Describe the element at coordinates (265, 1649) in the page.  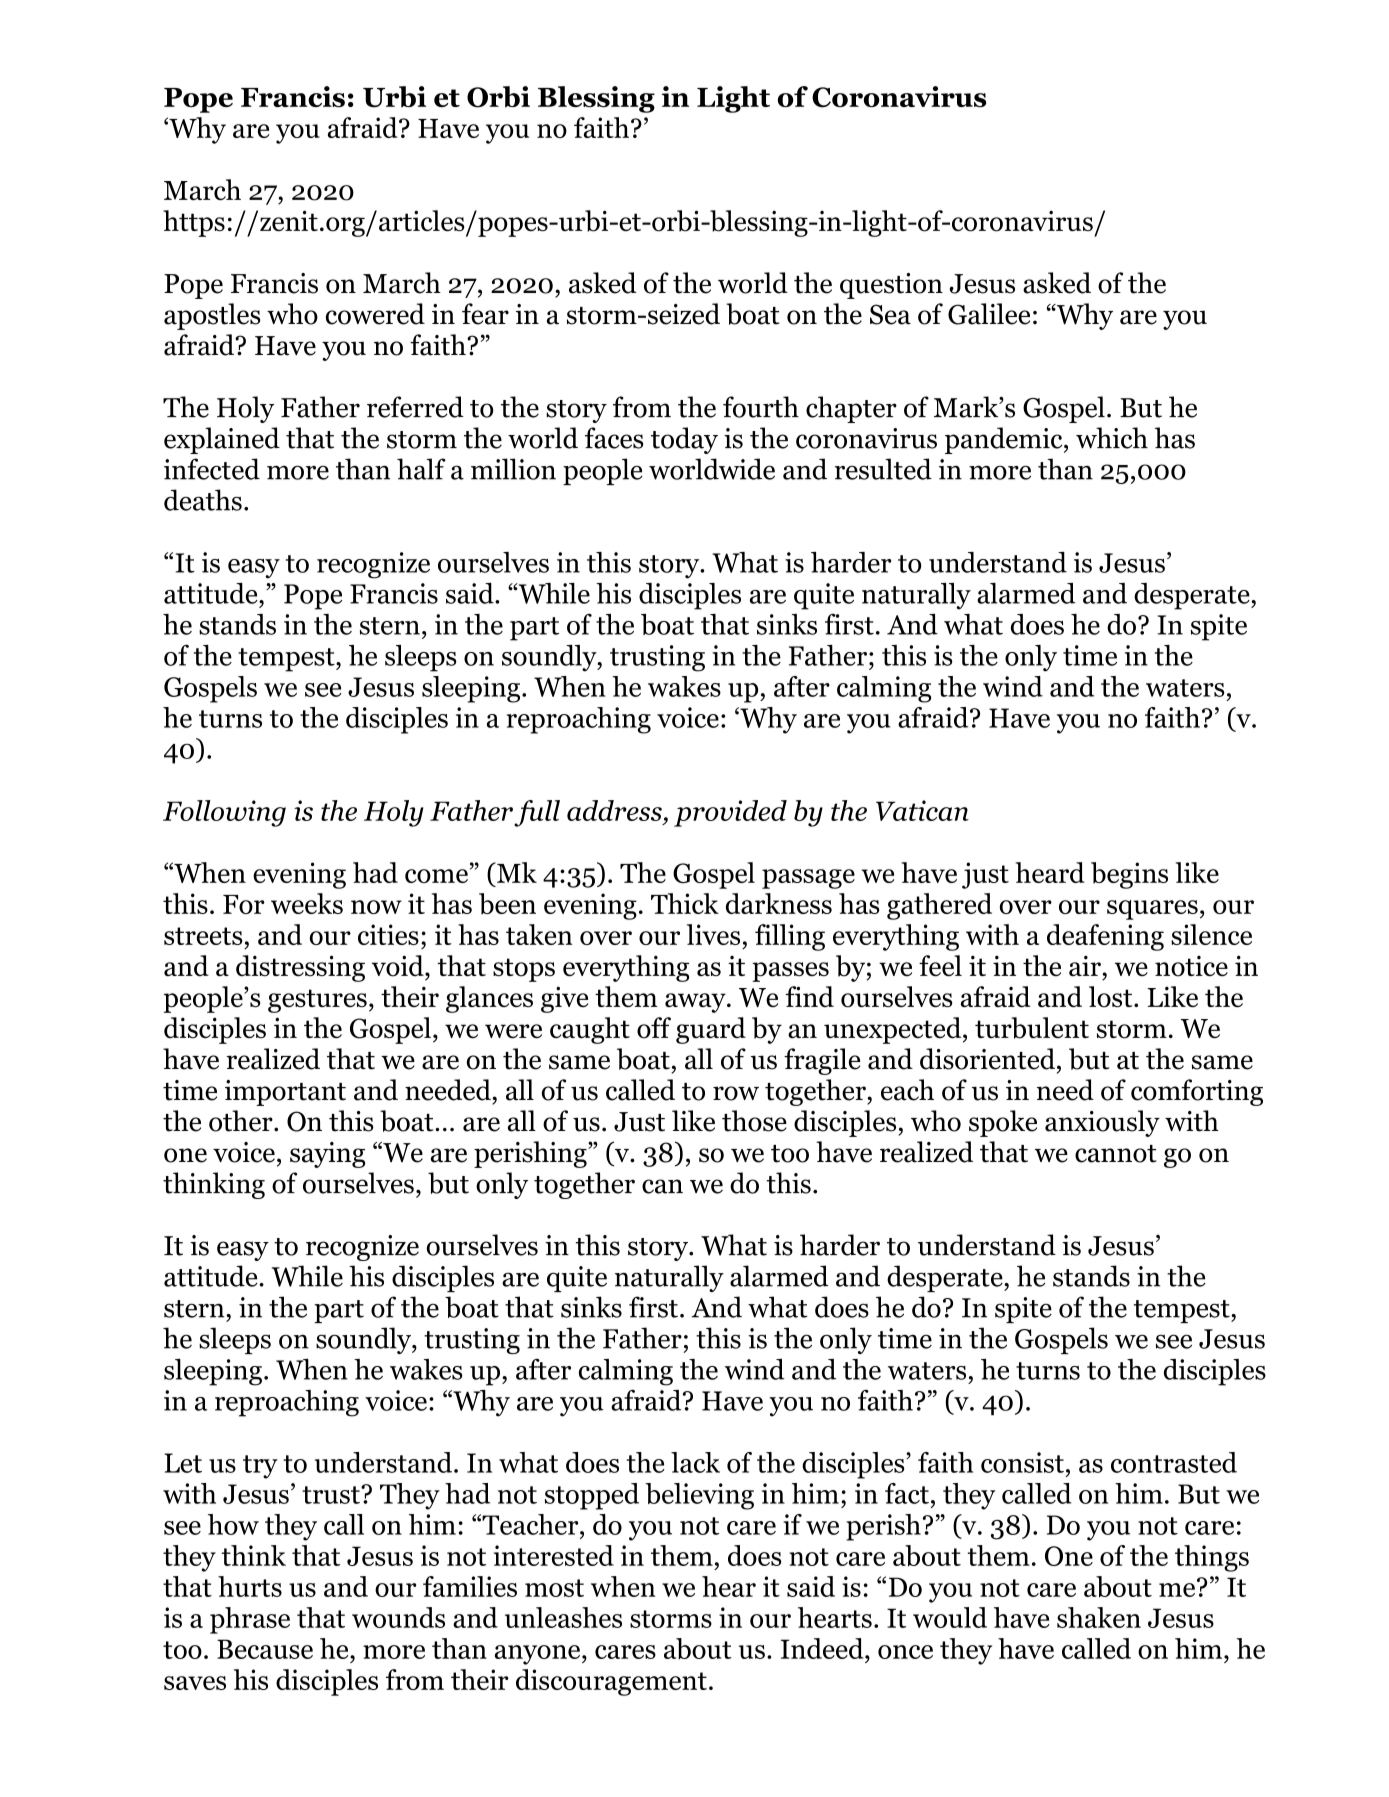
I see `Because` at that location.
